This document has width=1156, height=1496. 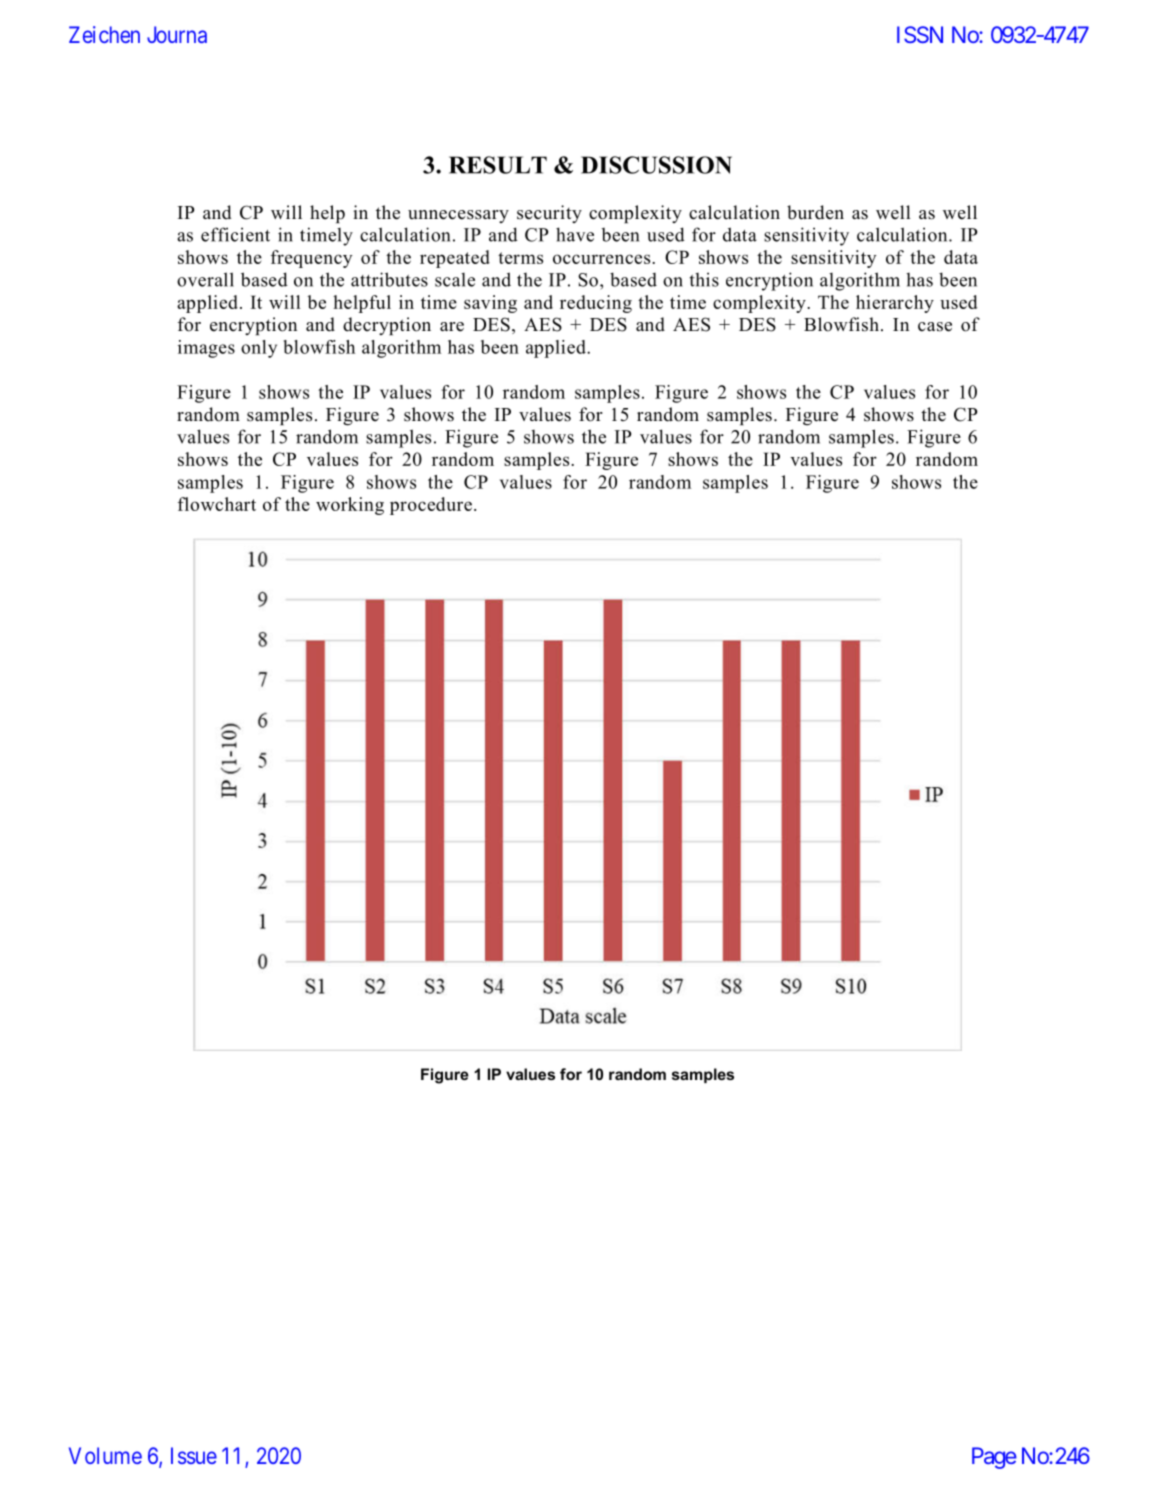 I want to click on procedure, so click(x=431, y=506).
